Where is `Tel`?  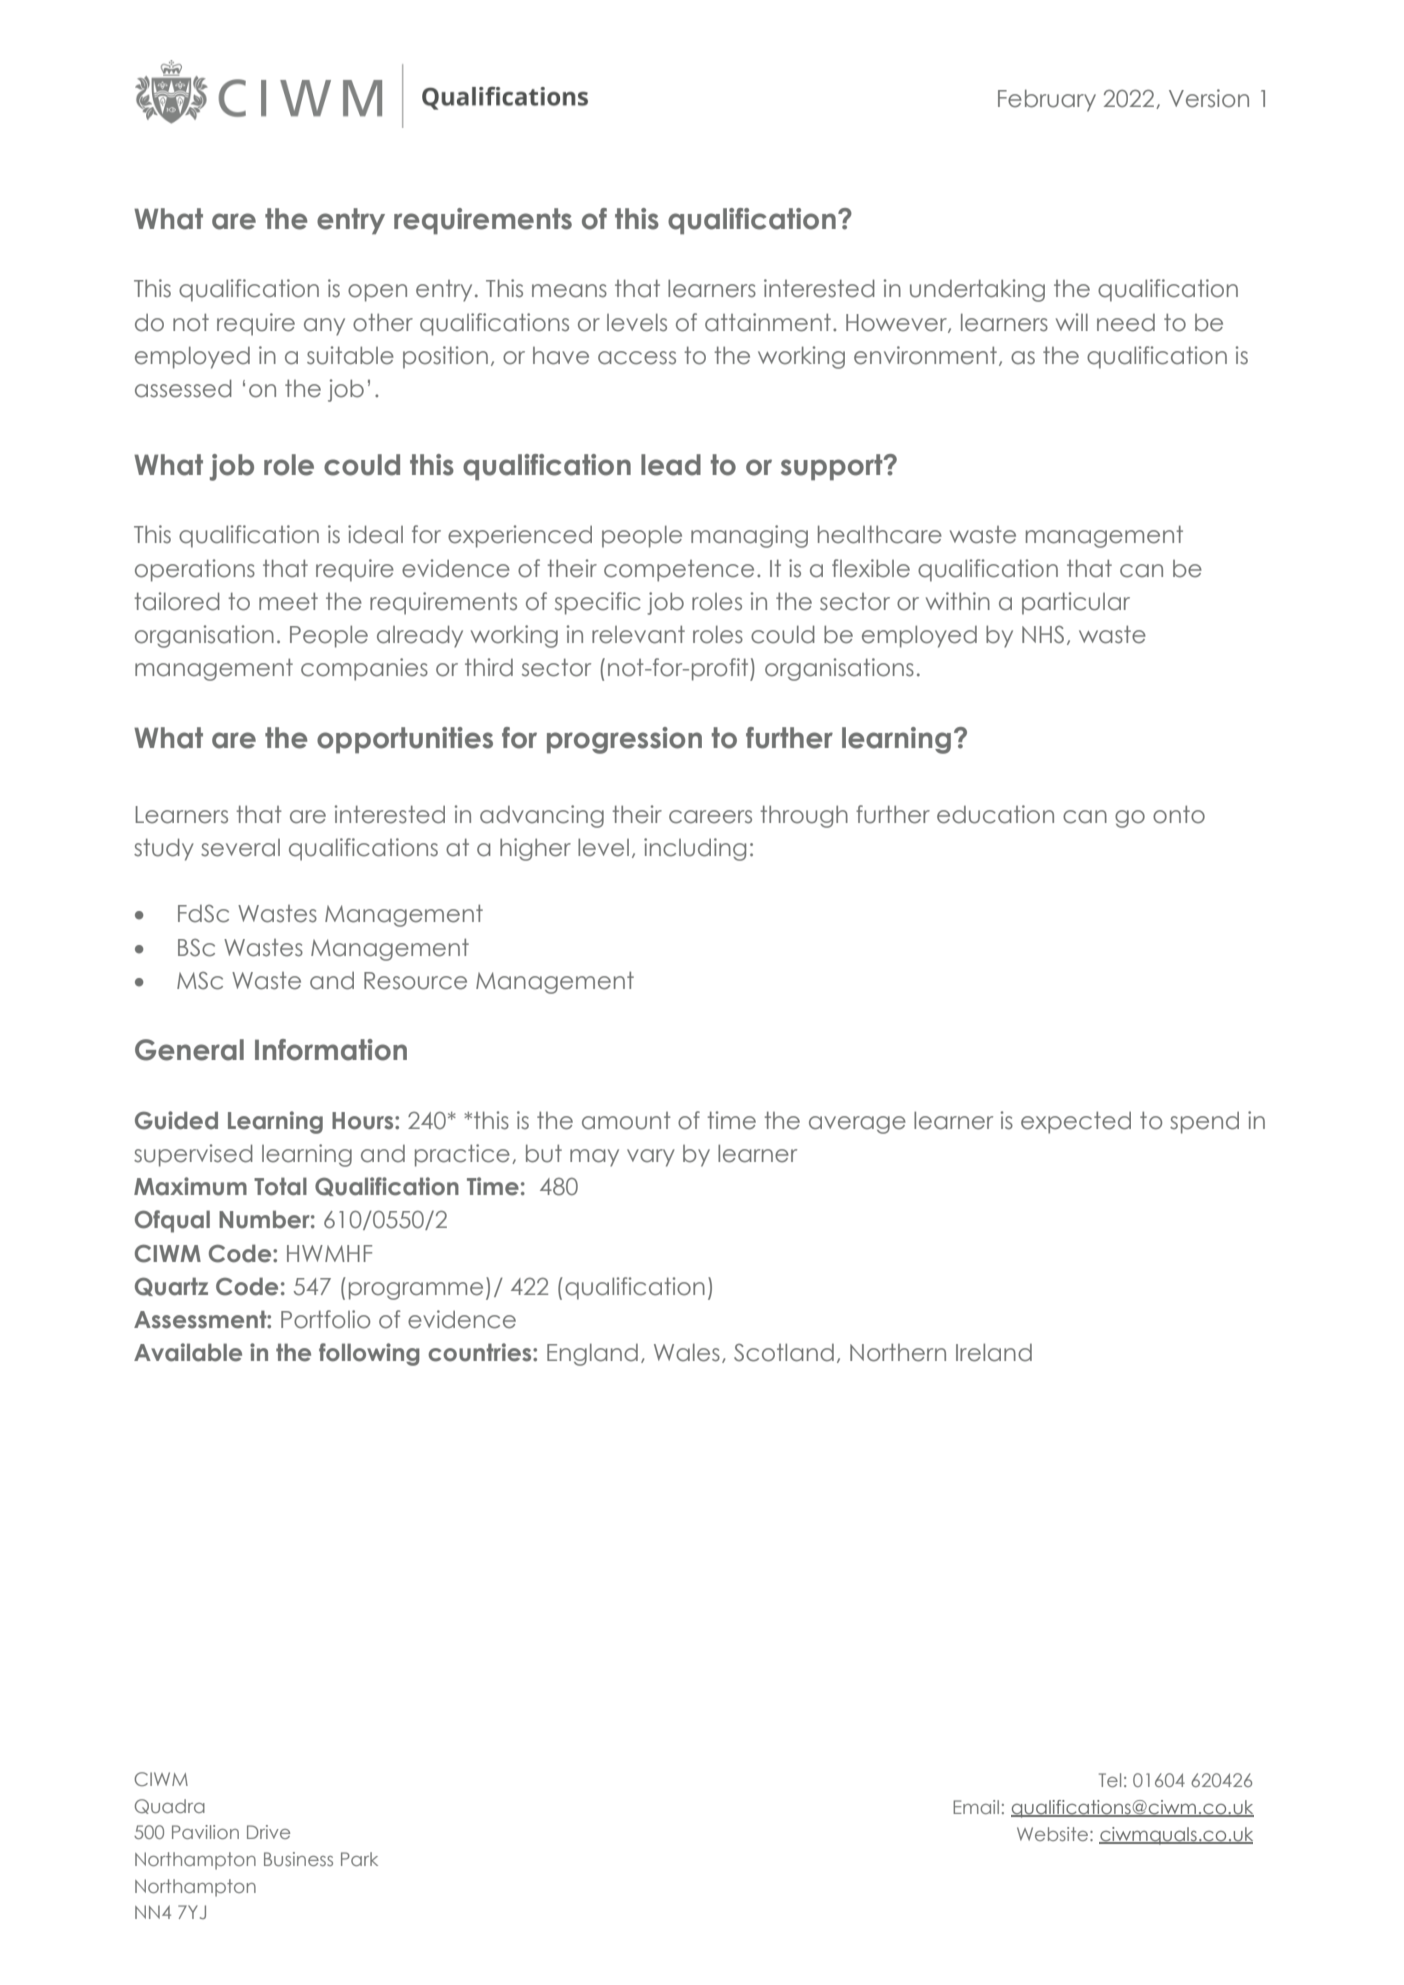
Tel is located at coordinates (1110, 1780).
